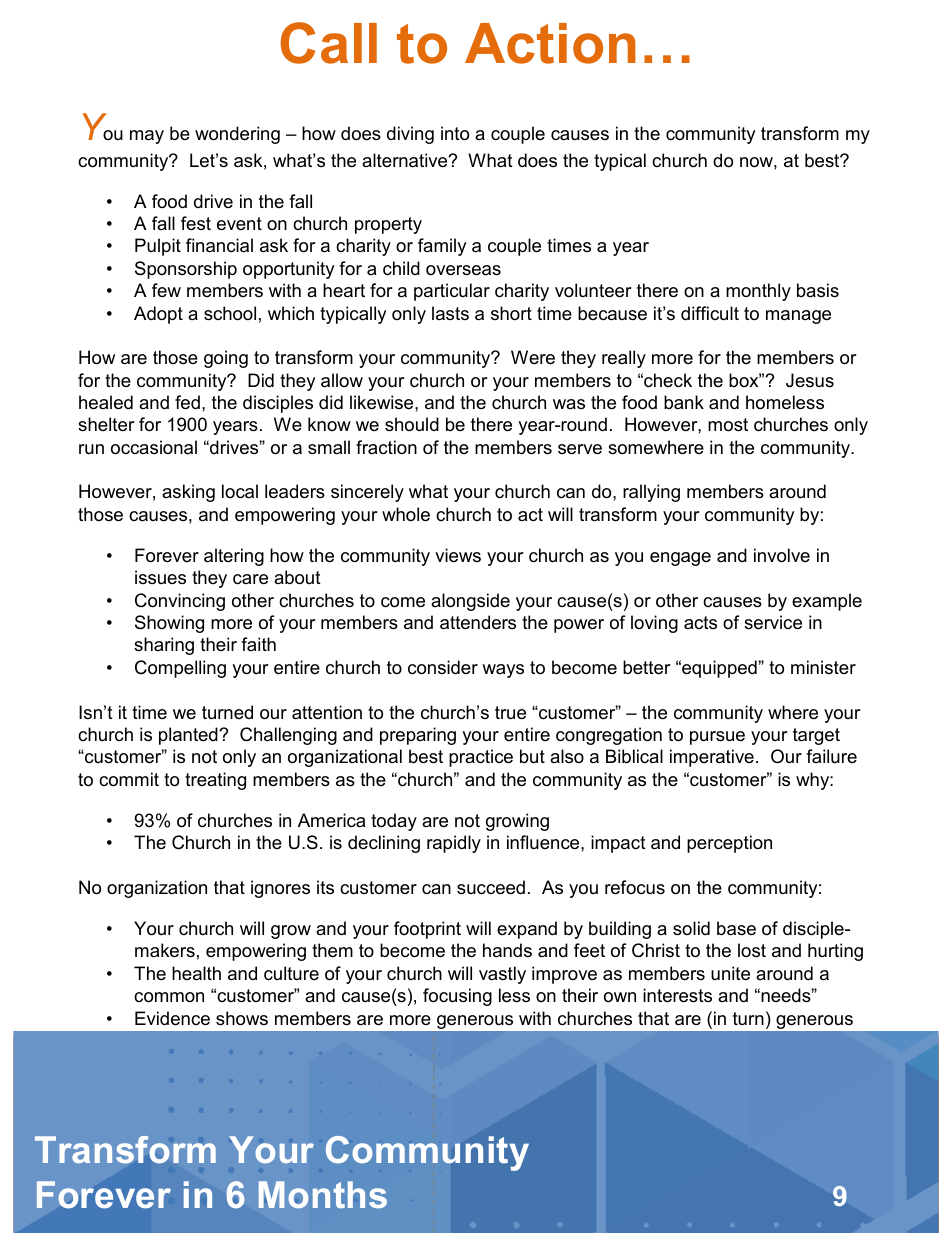  I want to click on consider, so click(443, 667).
